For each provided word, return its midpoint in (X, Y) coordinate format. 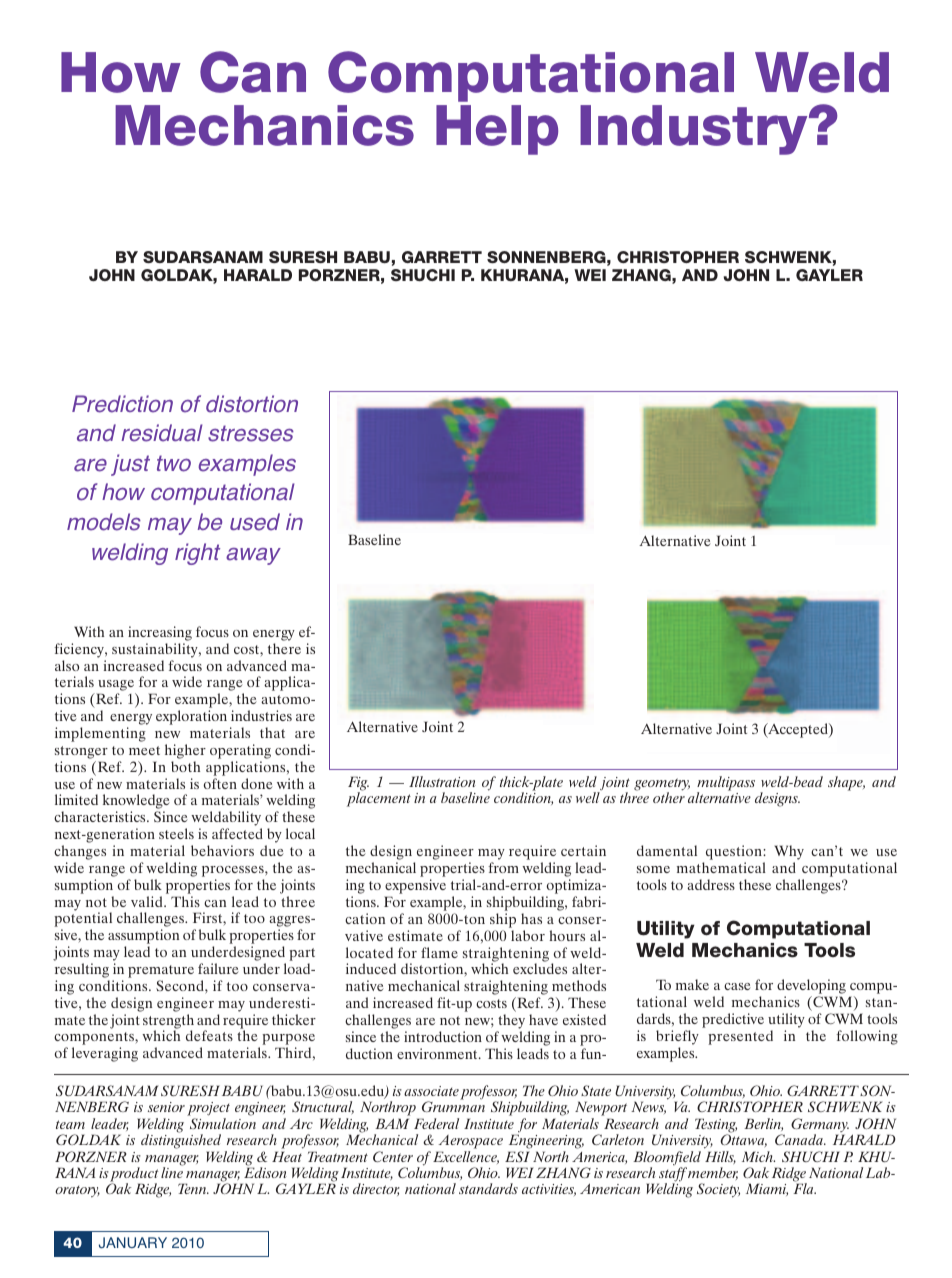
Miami (767, 1189)
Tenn (193, 1188)
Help (497, 130)
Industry (695, 130)
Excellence (466, 1157)
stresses (251, 433)
